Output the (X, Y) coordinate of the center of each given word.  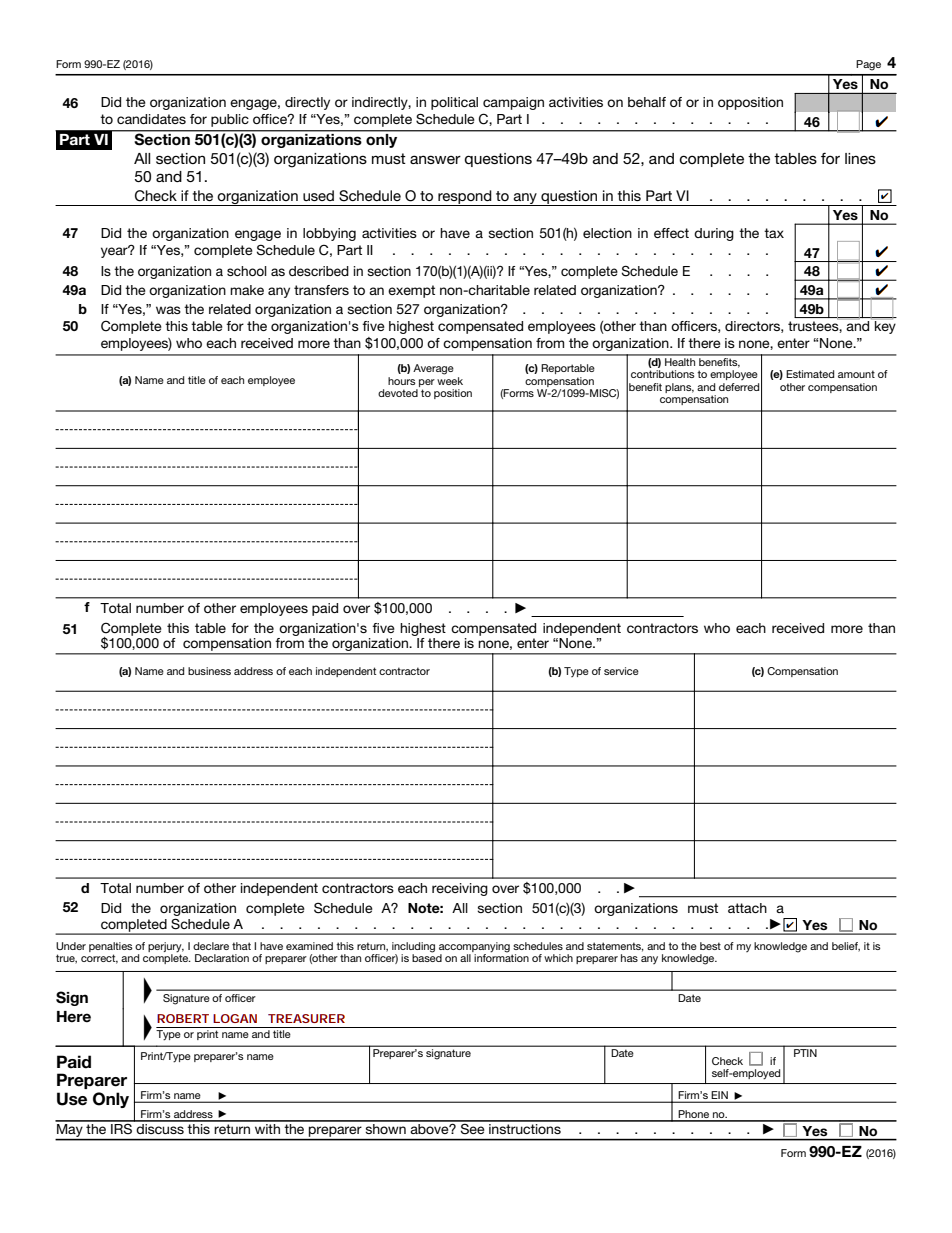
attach (747, 908)
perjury (166, 947)
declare (211, 946)
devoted (398, 393)
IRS (121, 1127)
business (209, 671)
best (710, 946)
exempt (411, 291)
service (621, 671)
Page (868, 65)
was (168, 310)
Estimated (810, 374)
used (318, 195)
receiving (460, 889)
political (454, 103)
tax (774, 233)
